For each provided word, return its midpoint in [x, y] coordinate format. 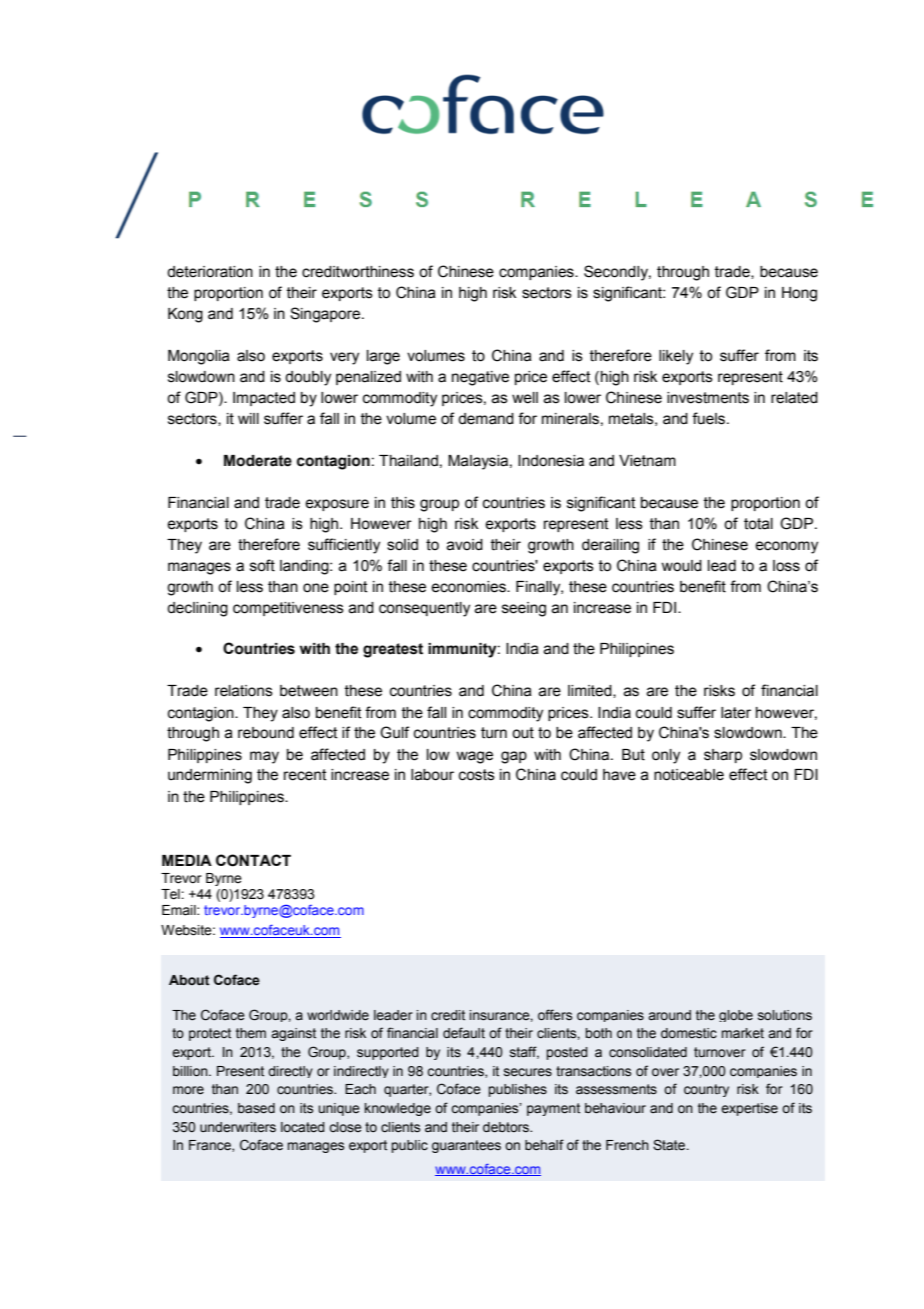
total [758, 524]
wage [474, 757]
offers [555, 1015]
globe [736, 1016]
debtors [507, 1127]
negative [480, 378]
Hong [799, 294]
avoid [465, 545]
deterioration [210, 272]
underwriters [238, 1127]
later [736, 713]
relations [244, 691]
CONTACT [253, 860]
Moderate [258, 461]
